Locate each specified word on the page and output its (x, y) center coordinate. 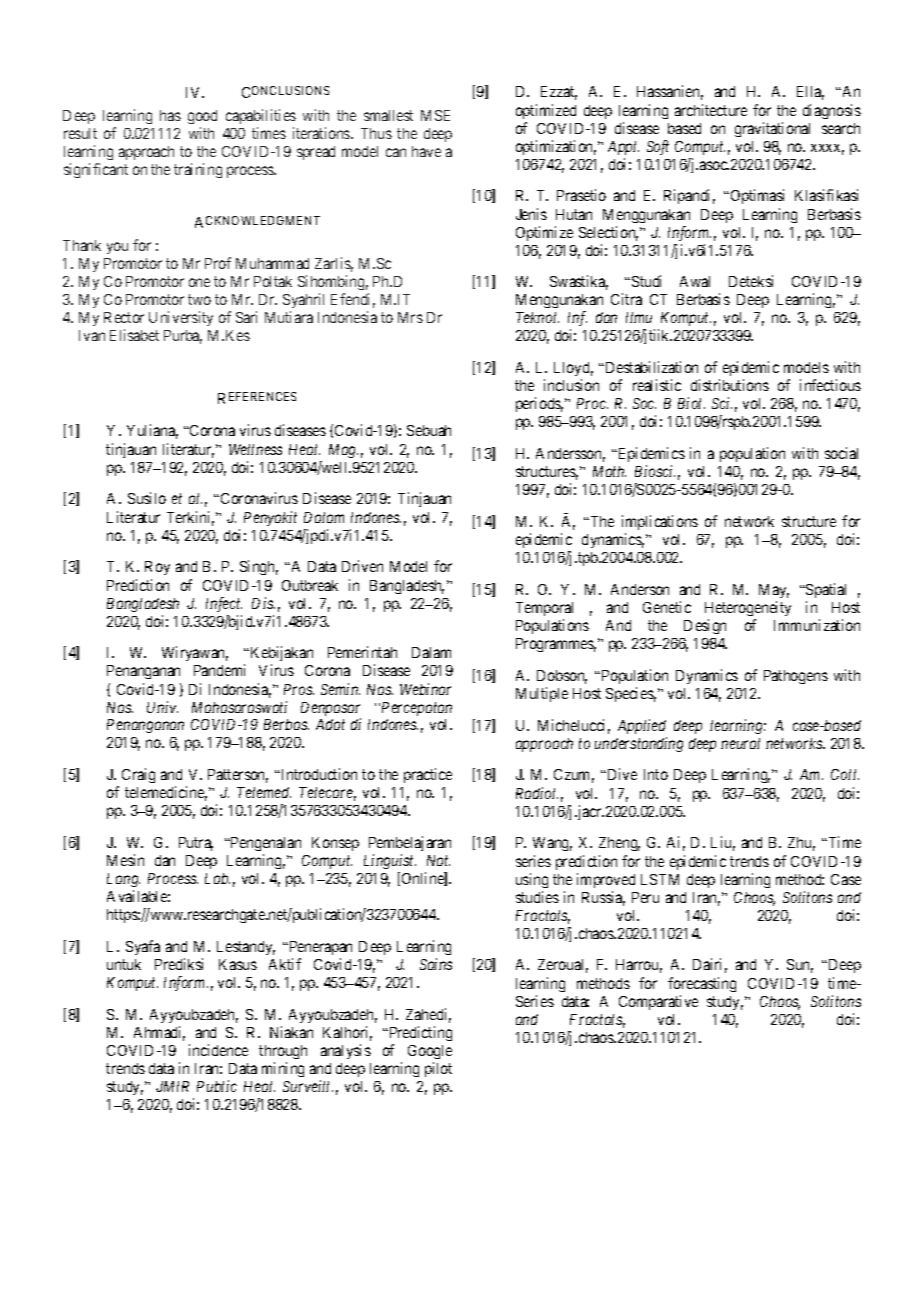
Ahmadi (159, 1033)
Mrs (410, 317)
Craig (138, 775)
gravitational (772, 129)
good (202, 117)
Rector (124, 317)
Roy (157, 568)
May (774, 591)
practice (428, 775)
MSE (435, 115)
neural (740, 743)
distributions (730, 385)
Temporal (544, 609)
